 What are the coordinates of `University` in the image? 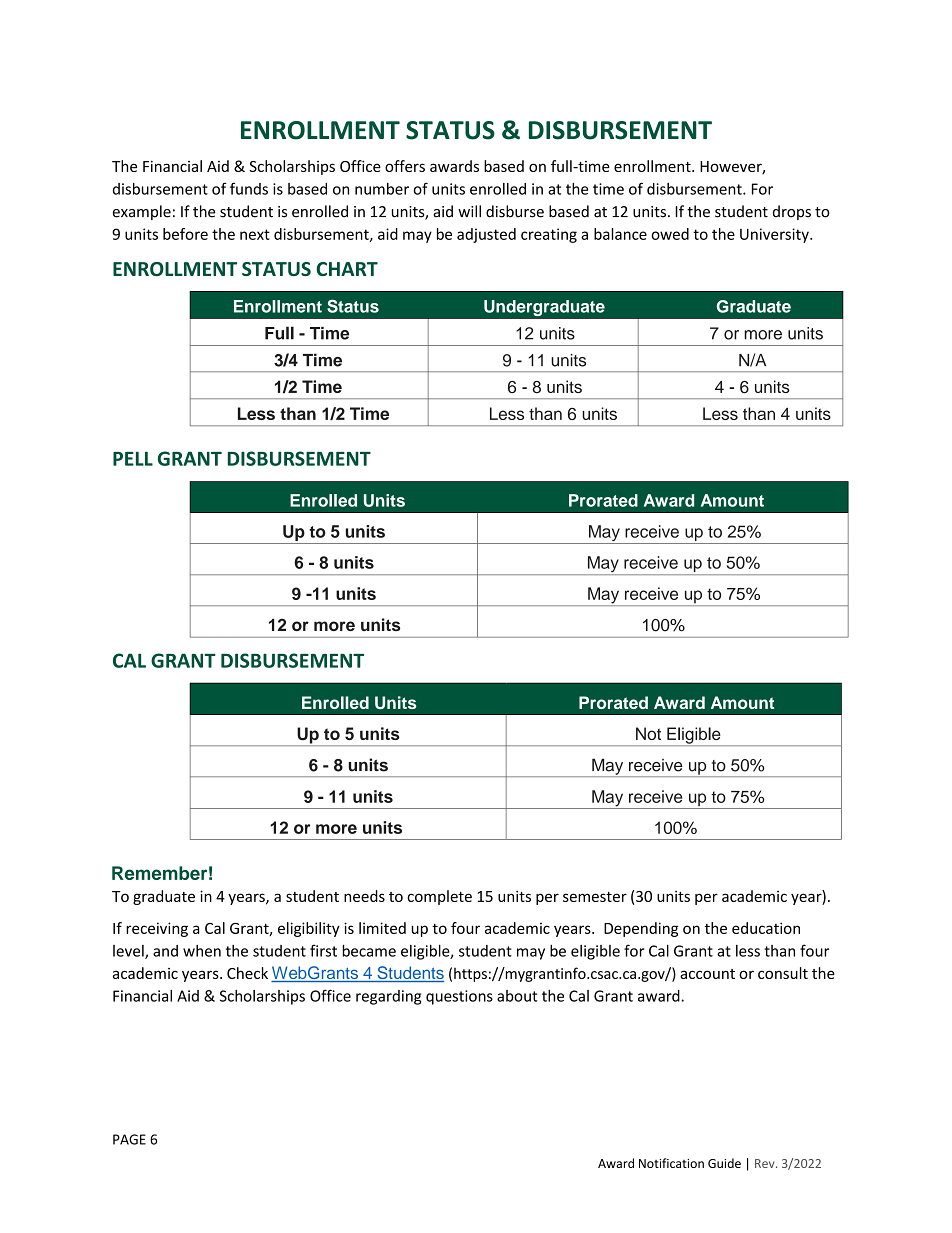 It's located at (775, 235).
